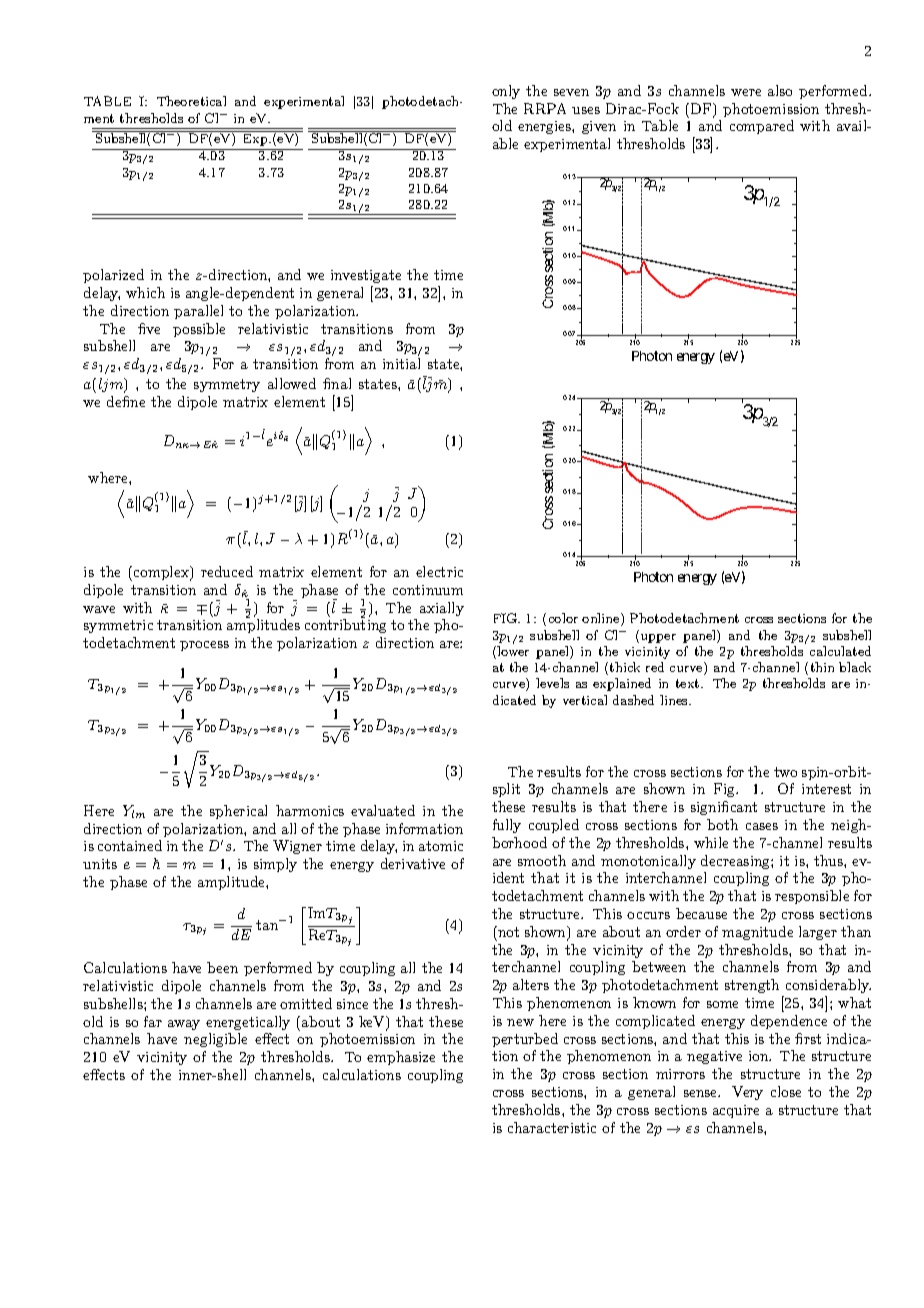 The height and width of the page is (1308, 924). What do you see at coordinates (658, 638) in the page?
I see `upper` at bounding box center [658, 638].
